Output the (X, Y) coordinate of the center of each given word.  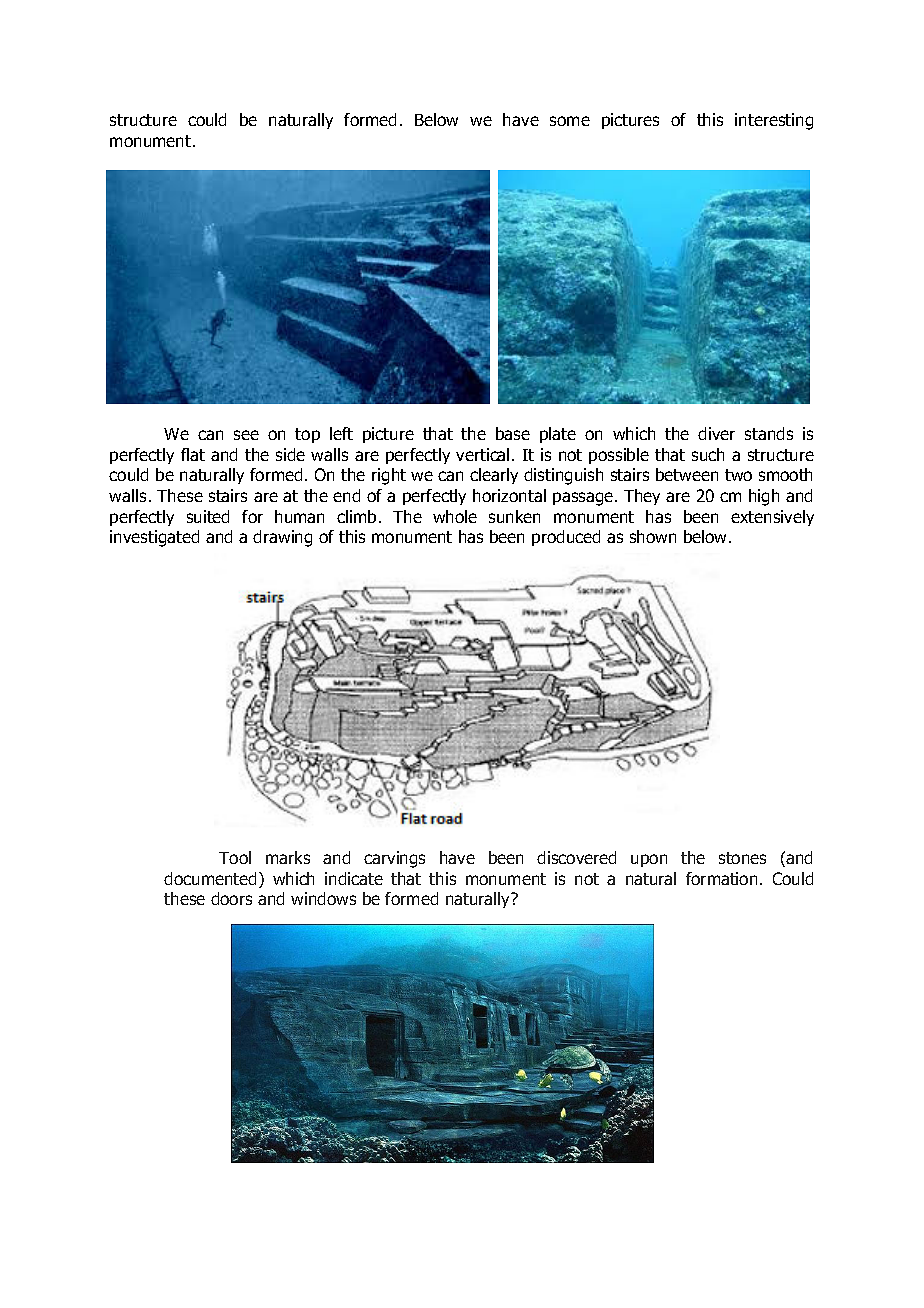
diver (716, 433)
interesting (774, 121)
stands (769, 433)
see (246, 435)
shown (653, 536)
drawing (282, 538)
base (513, 433)
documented (210, 878)
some (570, 121)
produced (566, 538)
